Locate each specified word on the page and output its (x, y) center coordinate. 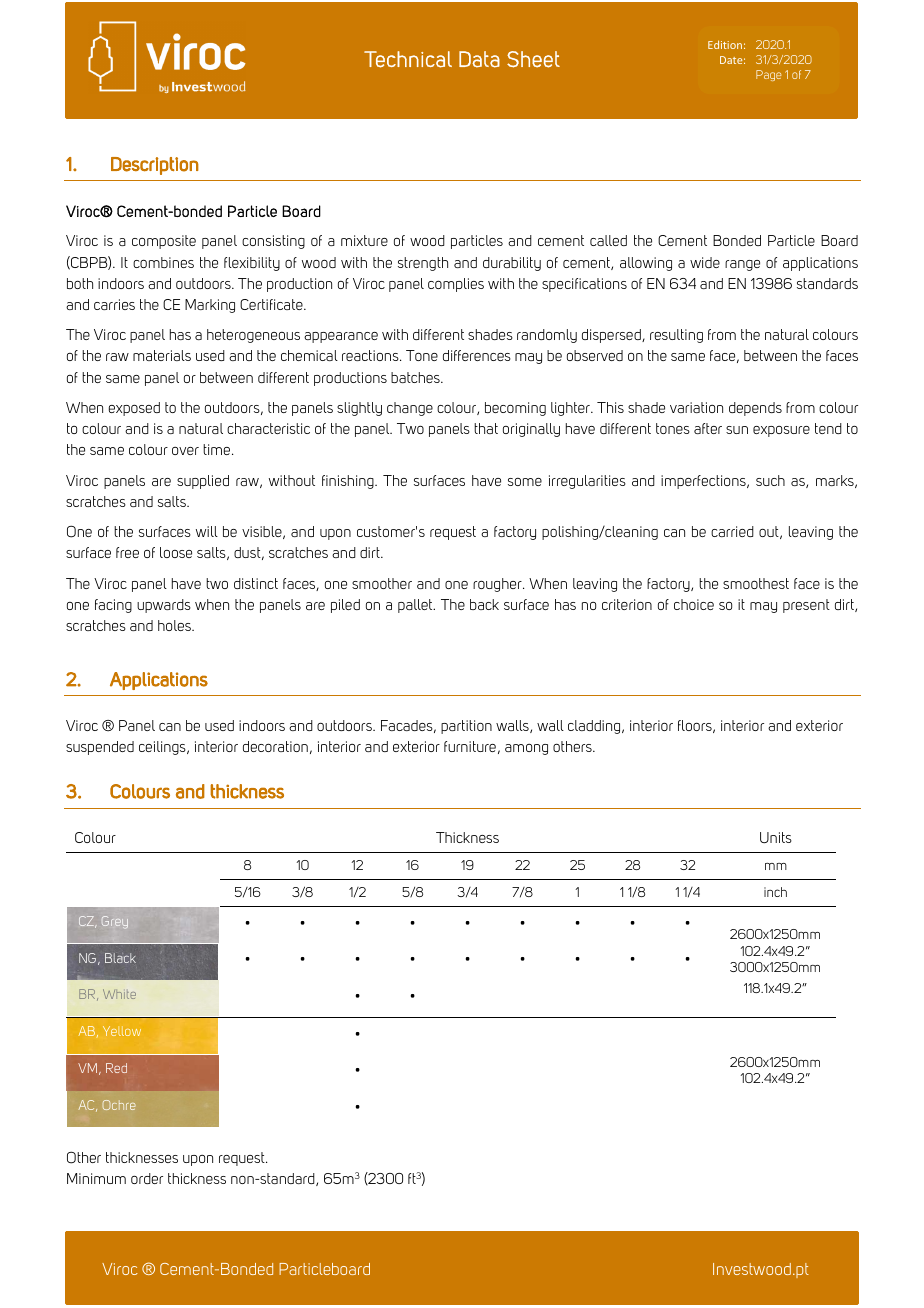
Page (768, 75)
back (484, 604)
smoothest (756, 583)
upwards (164, 606)
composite (164, 242)
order (147, 1178)
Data (479, 59)
